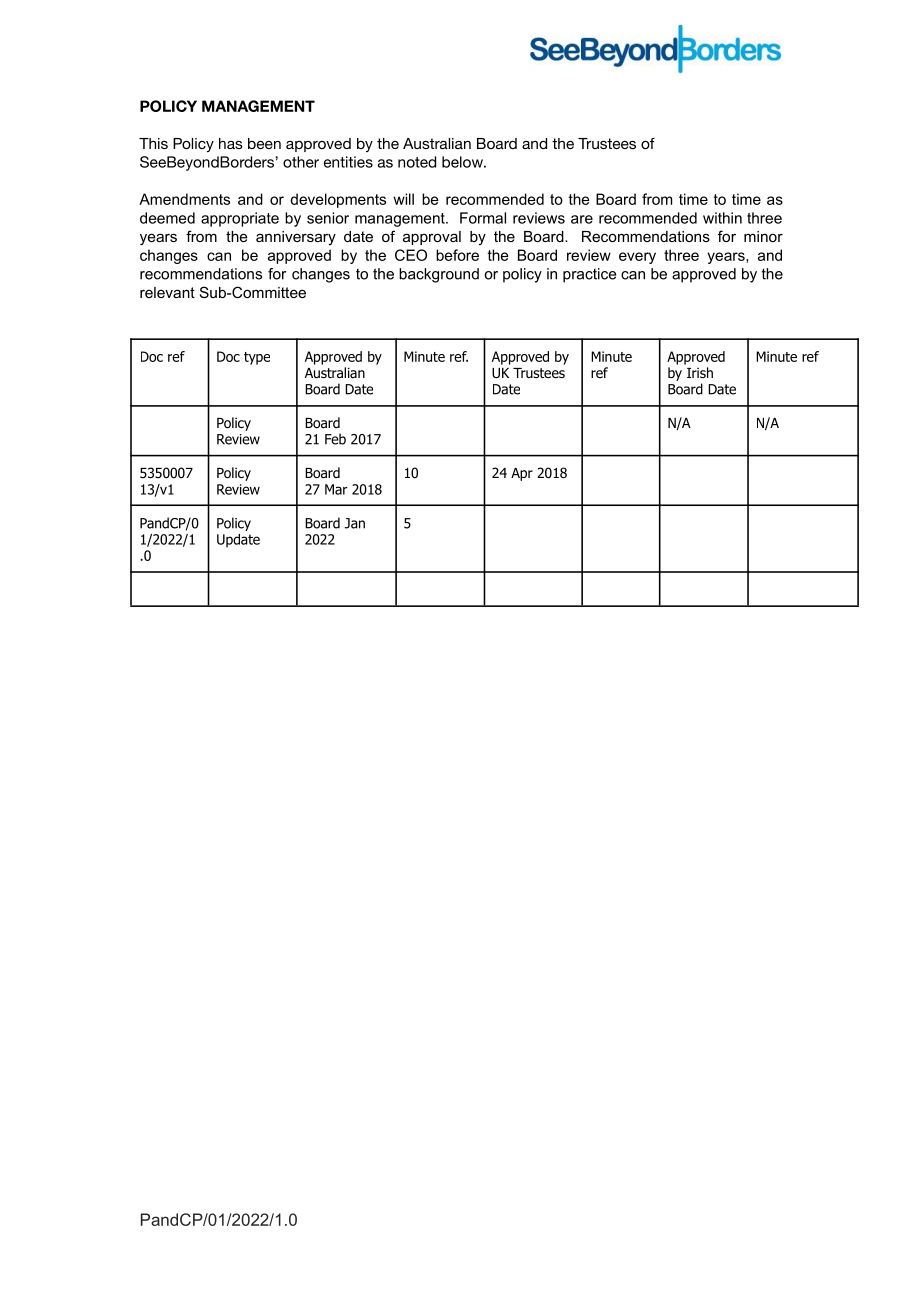 The height and width of the page is (1307, 924). What do you see at coordinates (355, 523) in the page?
I see `Jan` at bounding box center [355, 523].
